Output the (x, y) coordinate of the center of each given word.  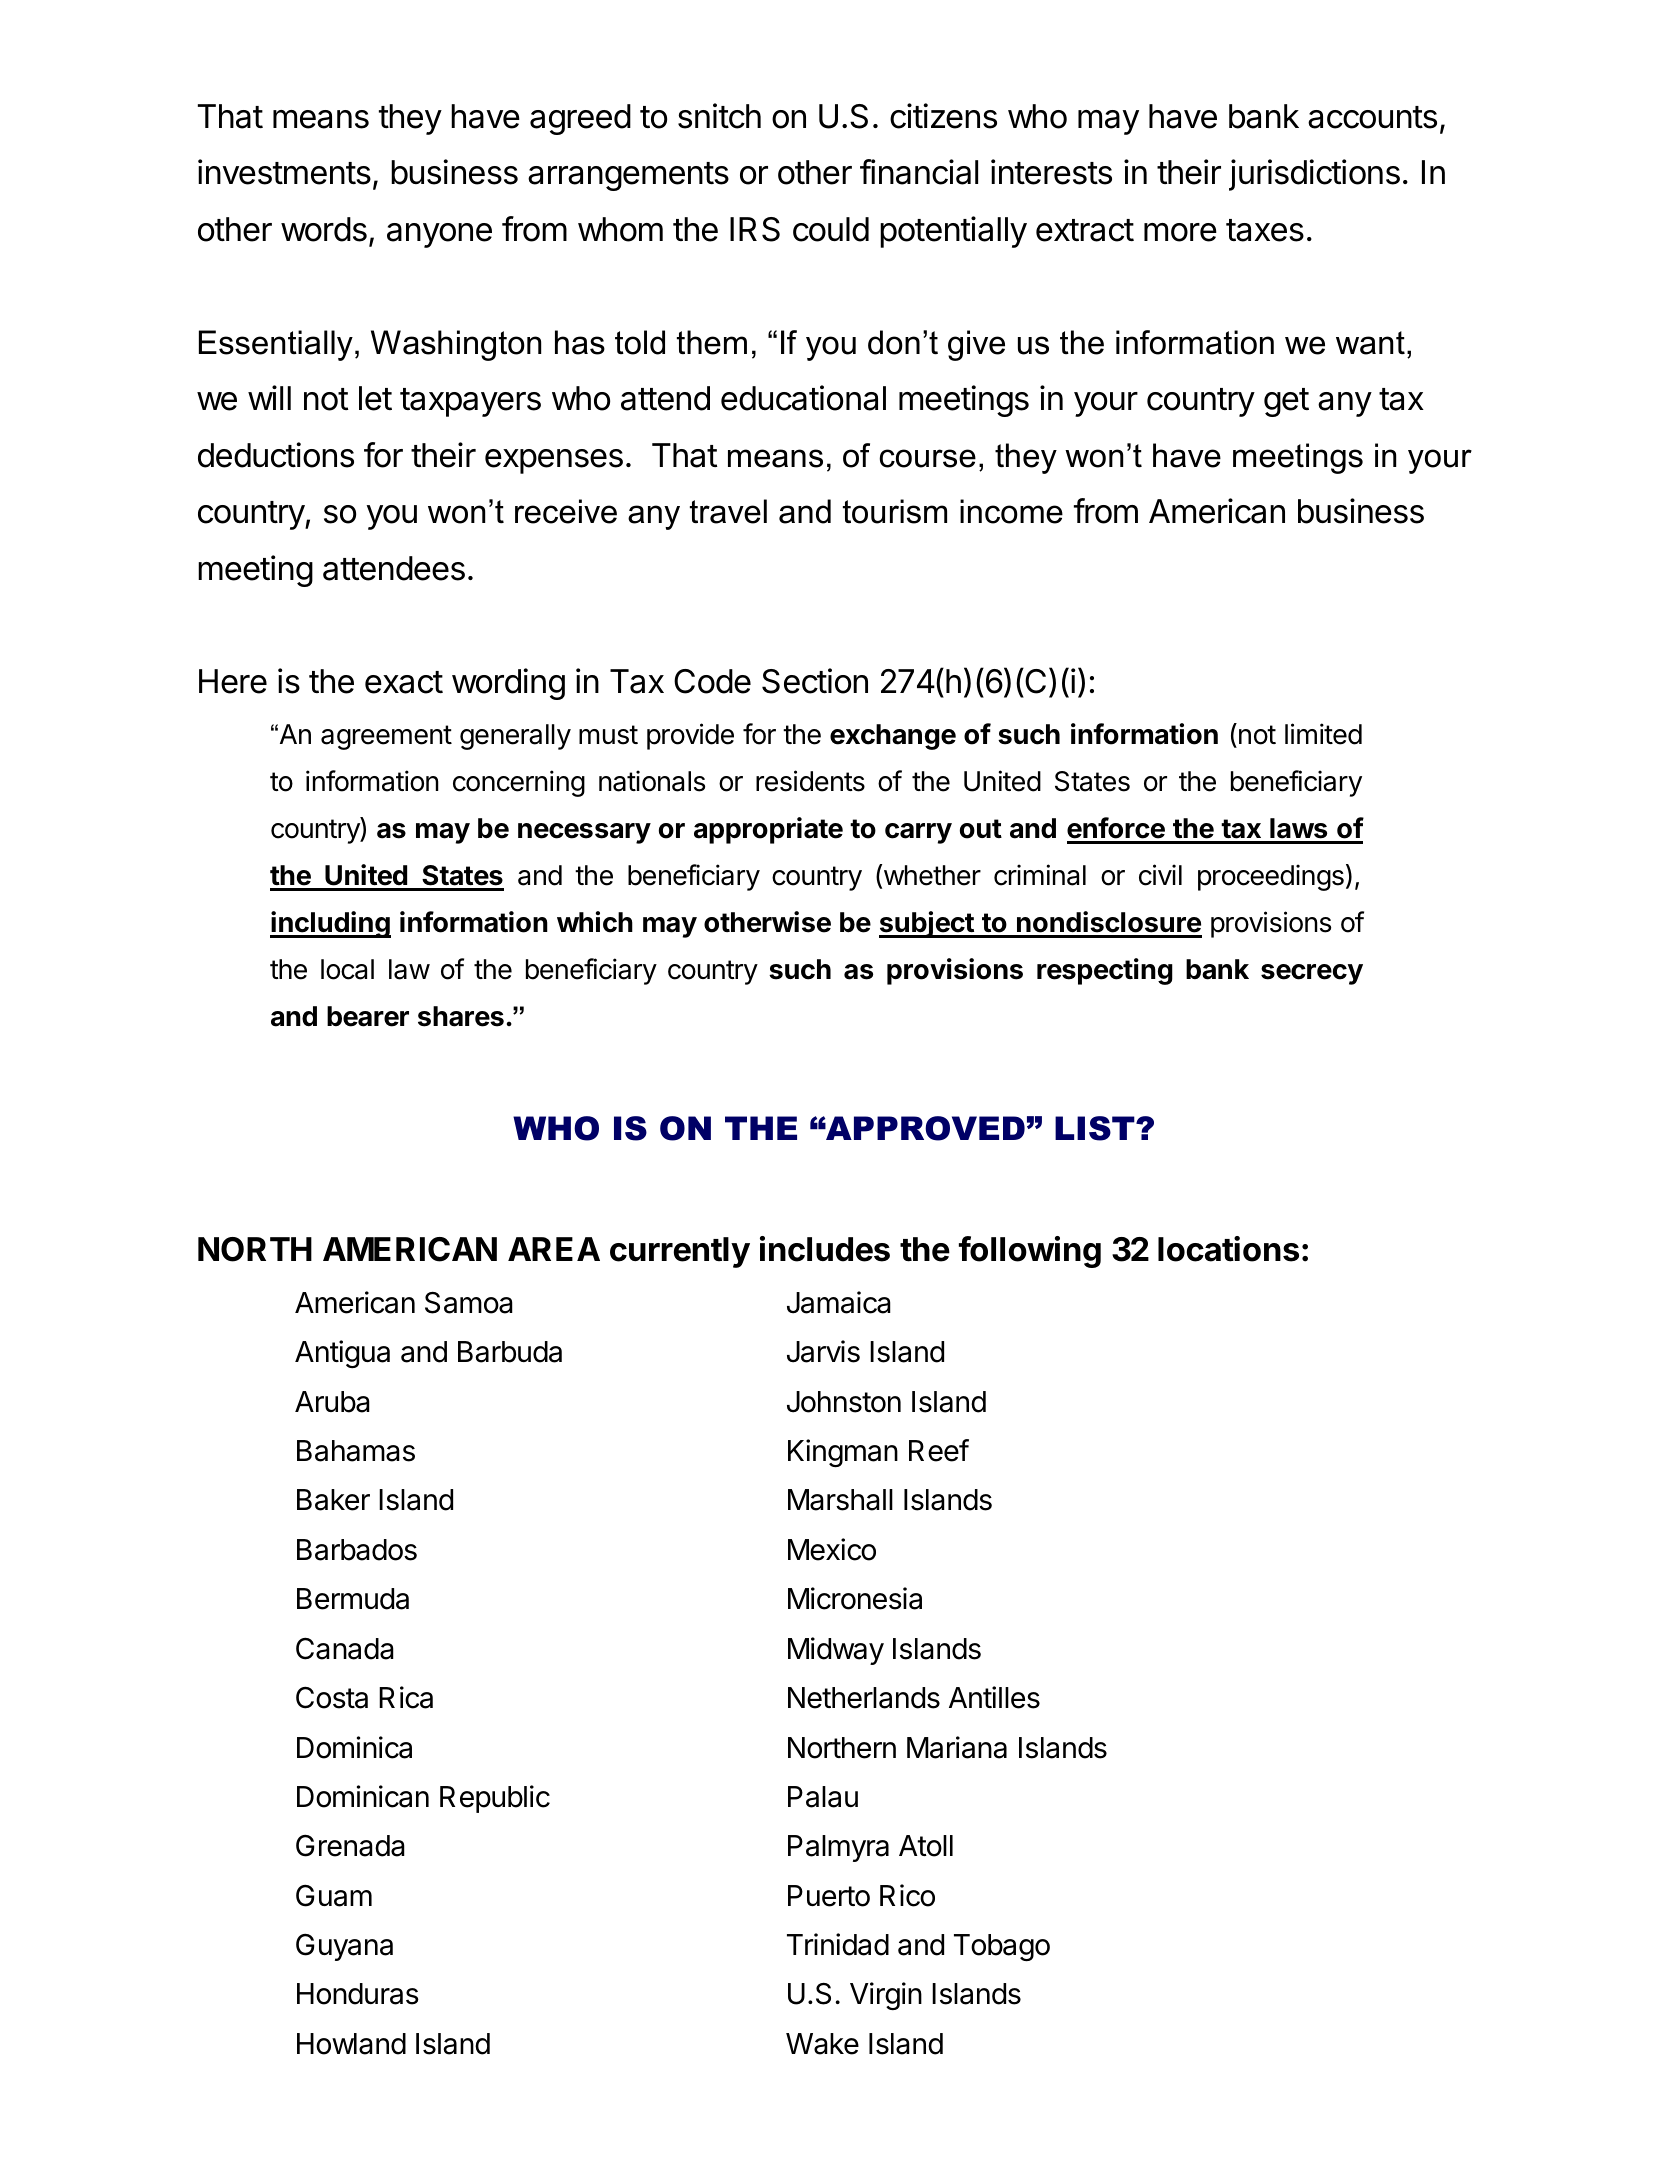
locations (1228, 1249)
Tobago (1002, 1947)
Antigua (342, 1354)
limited (1323, 734)
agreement (386, 737)
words (324, 229)
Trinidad (838, 1944)
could (831, 229)
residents (810, 781)
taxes (1265, 230)
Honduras (358, 1994)
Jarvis (823, 1351)
